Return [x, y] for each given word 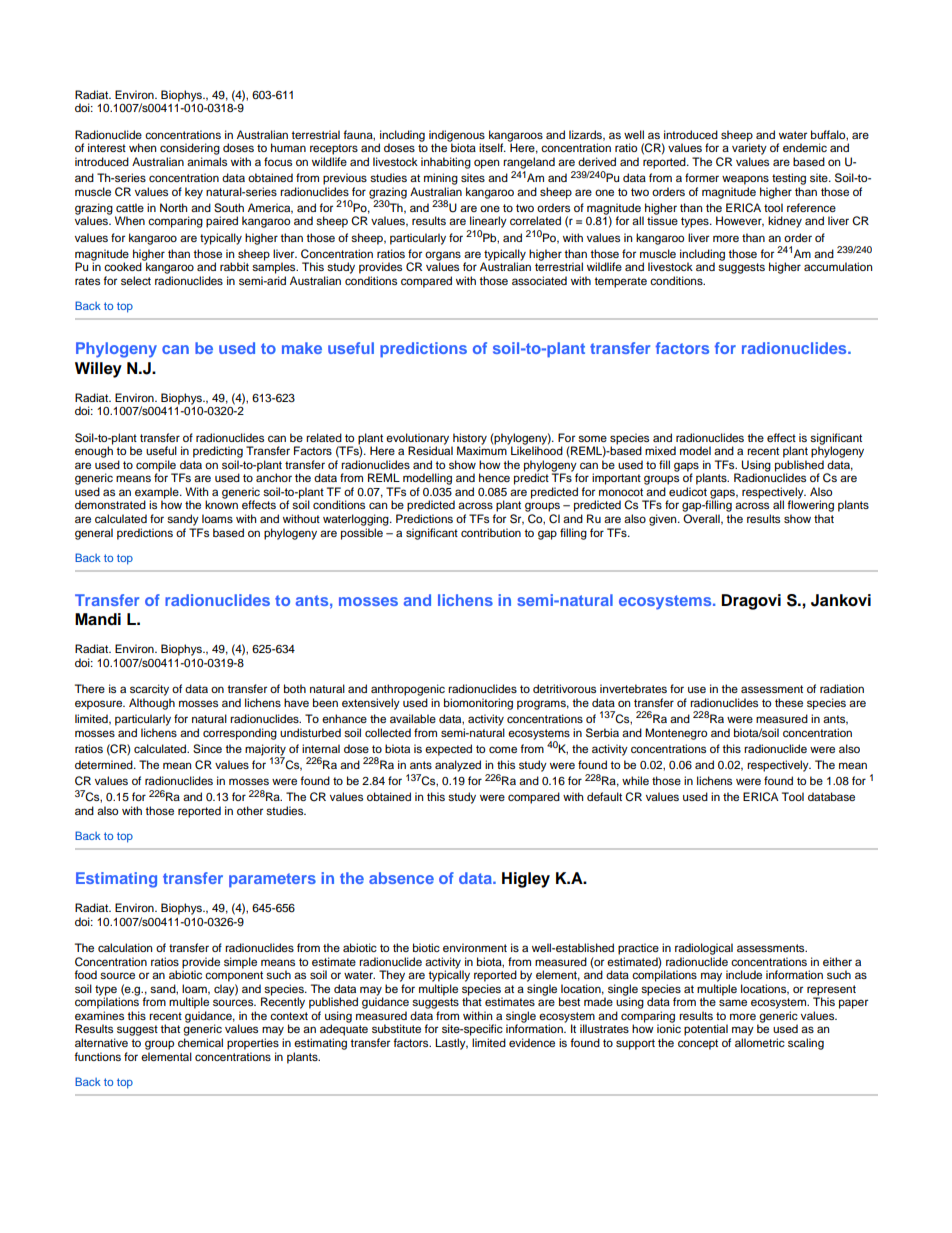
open [486, 164]
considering [190, 149]
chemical [200, 1042]
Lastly [451, 1044]
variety [749, 149]
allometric [760, 1042]
